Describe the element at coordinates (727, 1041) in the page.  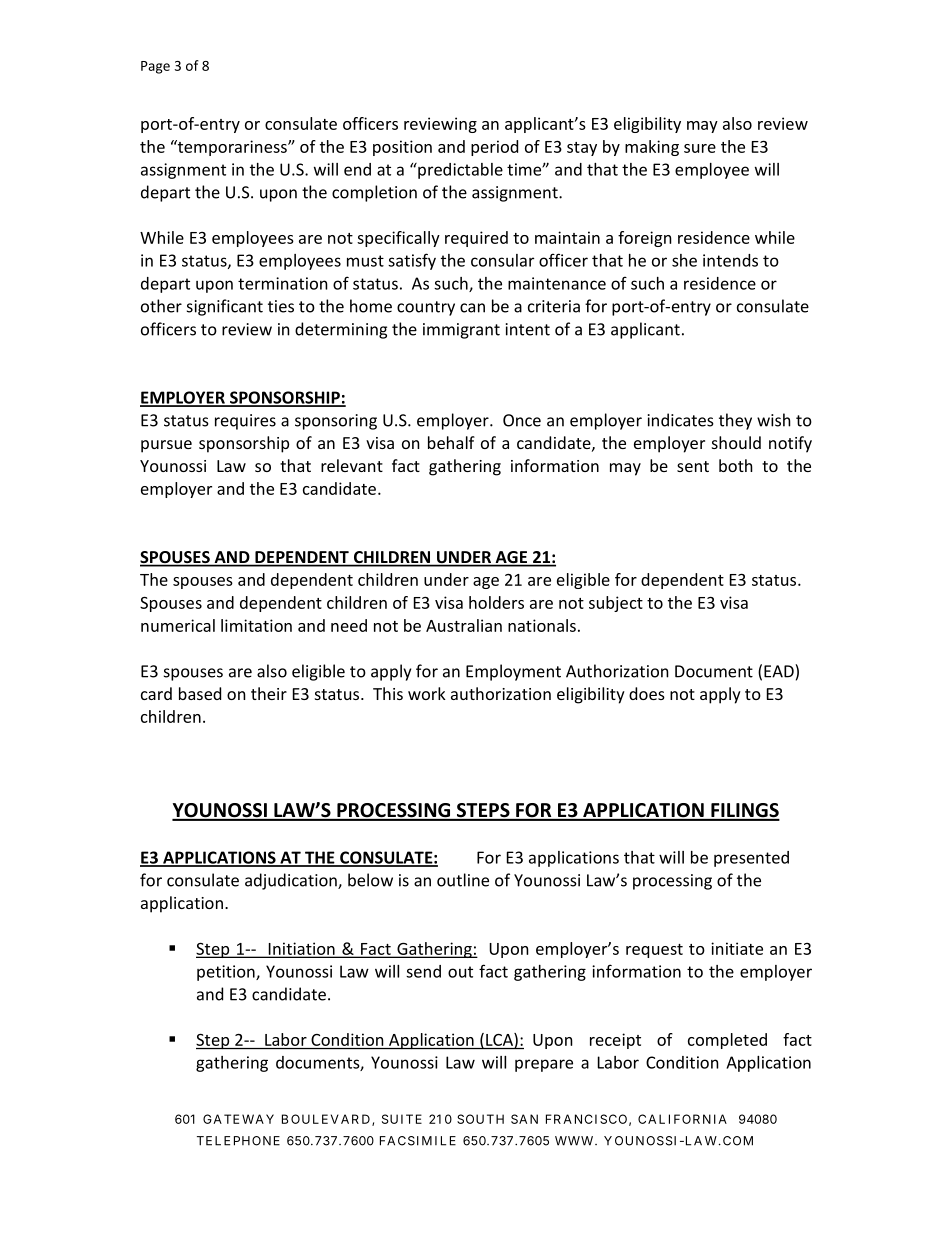
I see `completed` at that location.
